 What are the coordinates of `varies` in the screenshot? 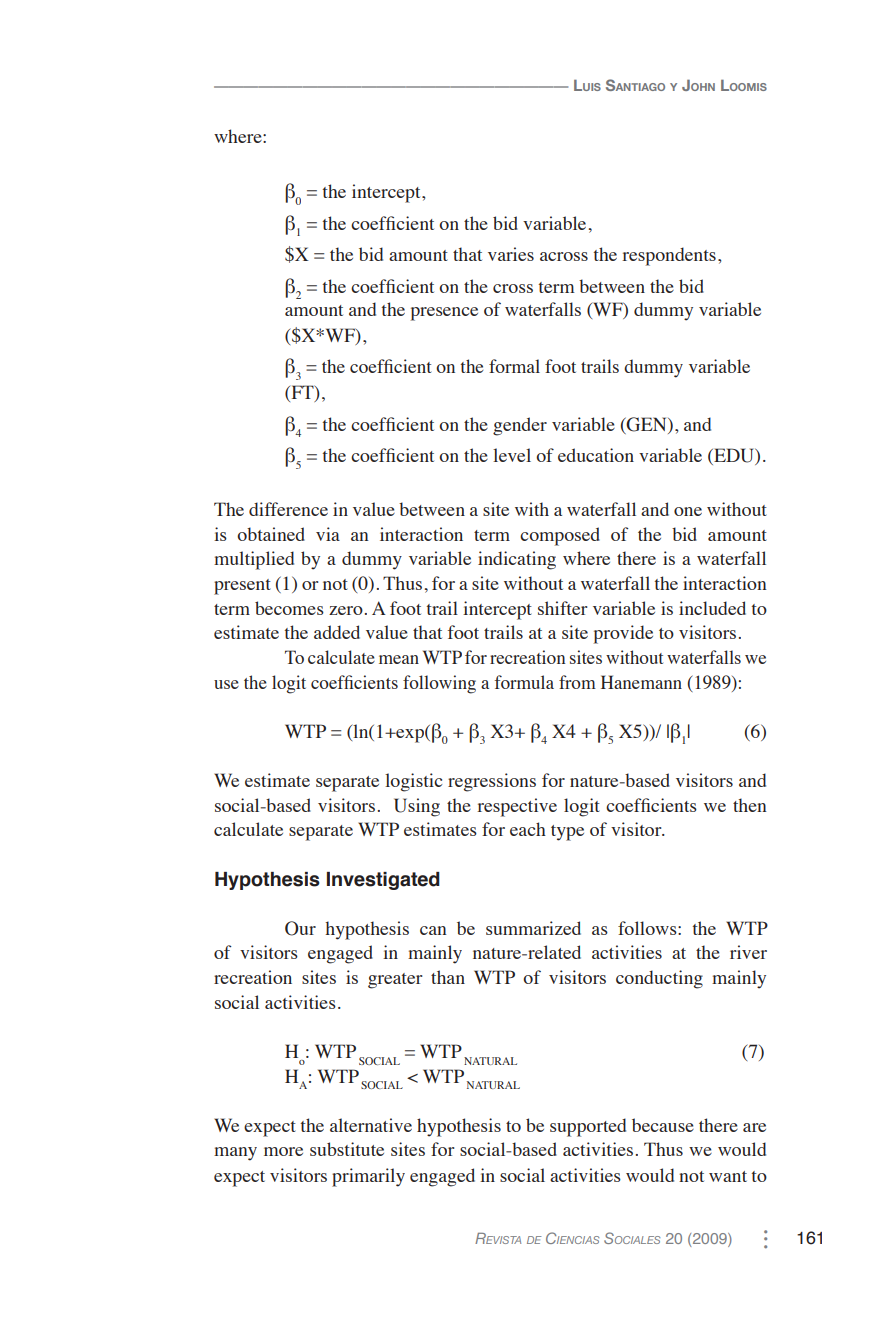 It's located at (511, 254).
